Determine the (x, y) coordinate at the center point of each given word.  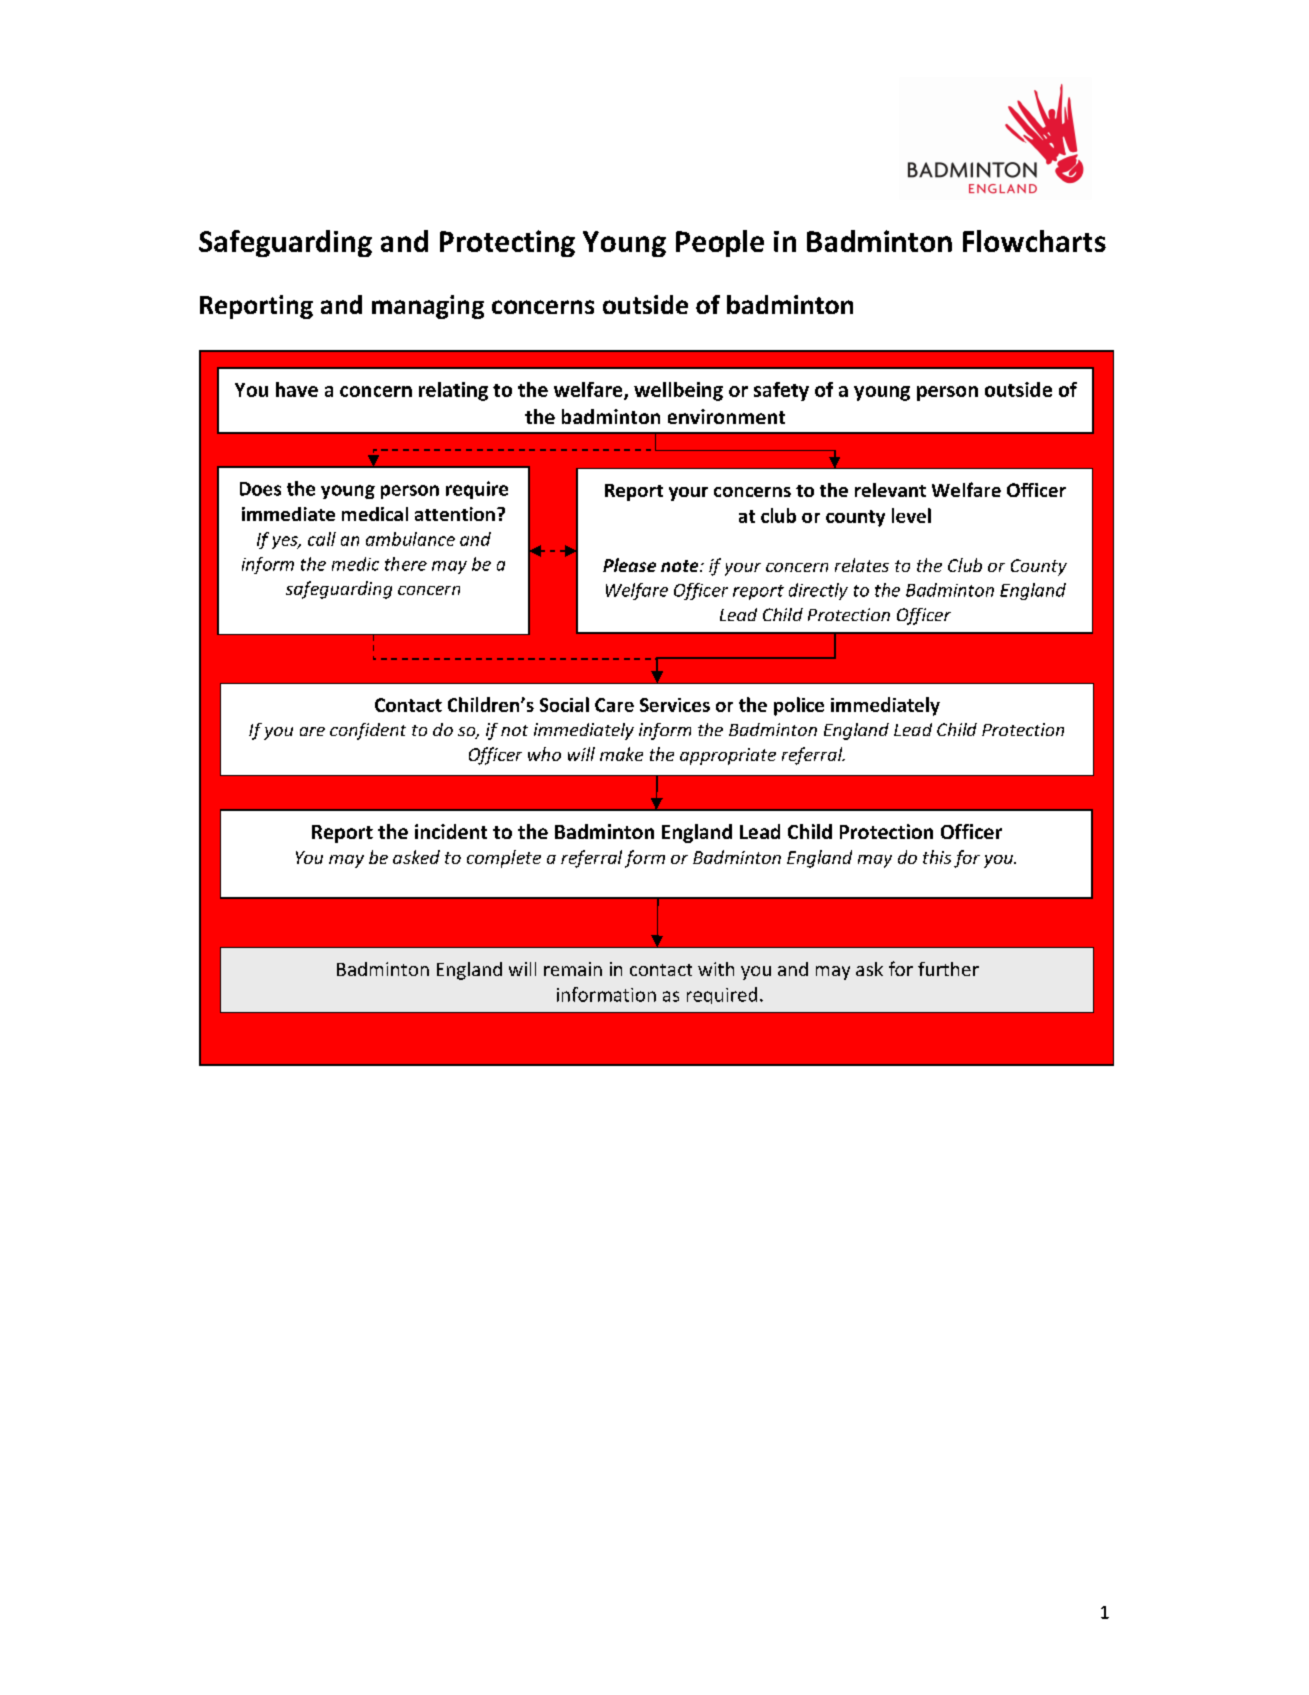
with (716, 969)
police (799, 706)
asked (416, 857)
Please (629, 565)
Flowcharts (1034, 241)
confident (368, 731)
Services (675, 705)
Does (260, 489)
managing (428, 307)
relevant (890, 490)
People (720, 243)
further (948, 969)
